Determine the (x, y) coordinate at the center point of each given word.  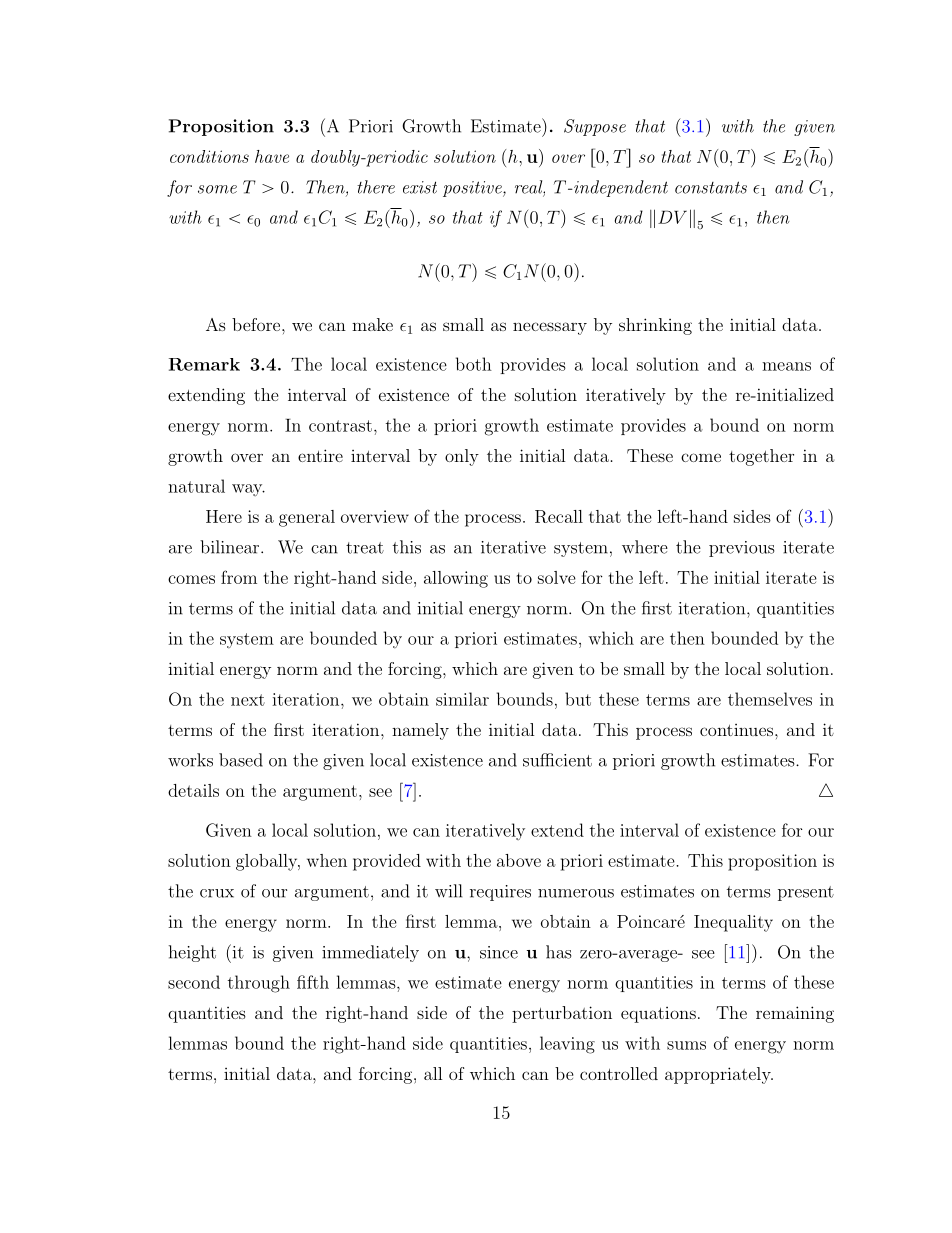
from (239, 577)
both (474, 364)
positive (473, 189)
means (786, 366)
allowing (456, 579)
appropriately (719, 1075)
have (272, 156)
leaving (567, 1045)
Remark (204, 364)
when (327, 860)
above (519, 860)
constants (711, 187)
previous (741, 549)
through (259, 984)
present (806, 893)
